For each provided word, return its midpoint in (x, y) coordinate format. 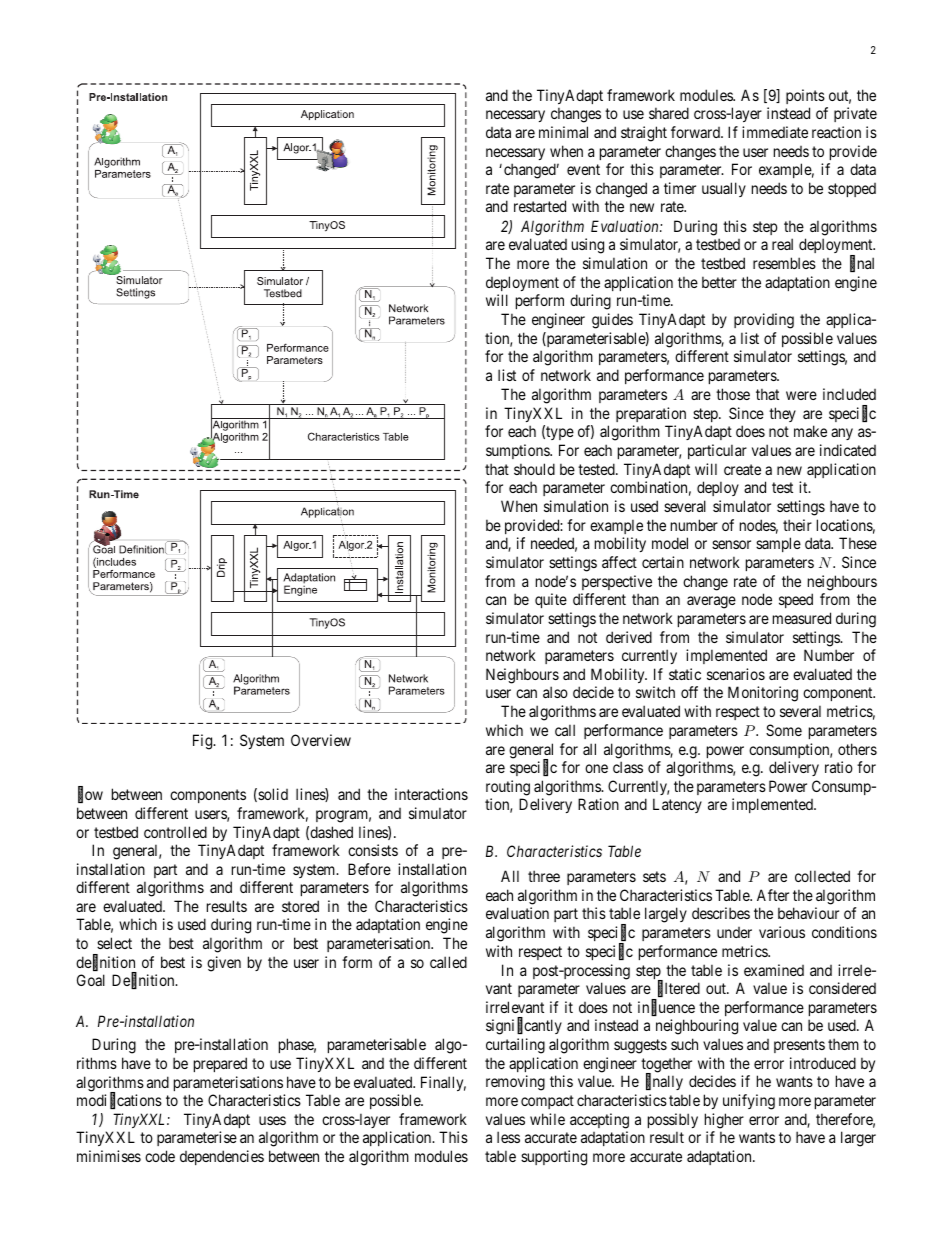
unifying (749, 1102)
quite (551, 600)
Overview (321, 740)
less (508, 1137)
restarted (540, 206)
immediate (775, 132)
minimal (563, 132)
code (160, 1156)
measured (802, 618)
